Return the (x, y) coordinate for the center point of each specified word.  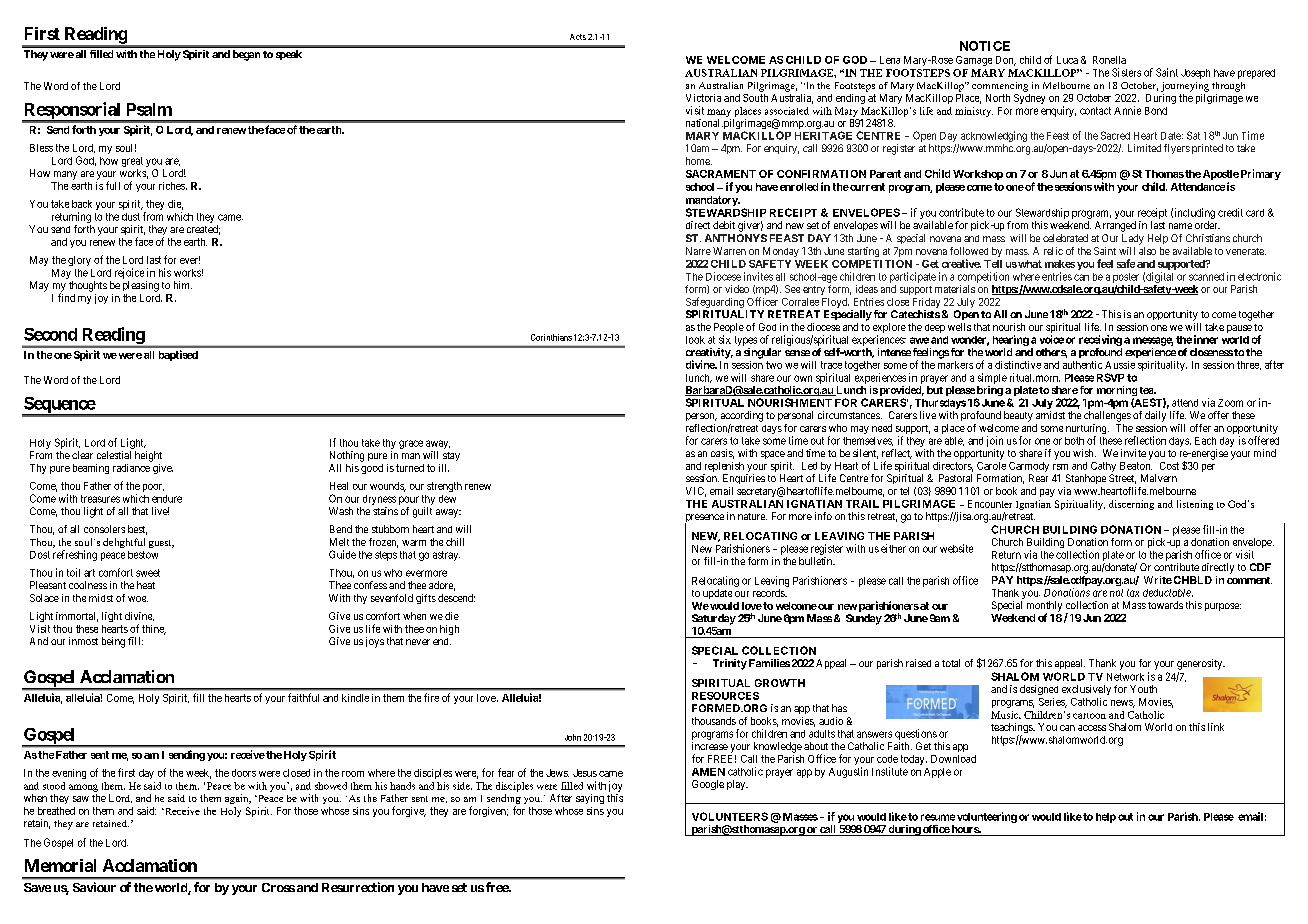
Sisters (1126, 72)
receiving (1100, 340)
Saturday (714, 619)
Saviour (94, 887)
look (695, 340)
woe (138, 599)
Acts (578, 37)
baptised (178, 355)
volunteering (987, 817)
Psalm (149, 109)
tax (1133, 593)
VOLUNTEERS (730, 816)
